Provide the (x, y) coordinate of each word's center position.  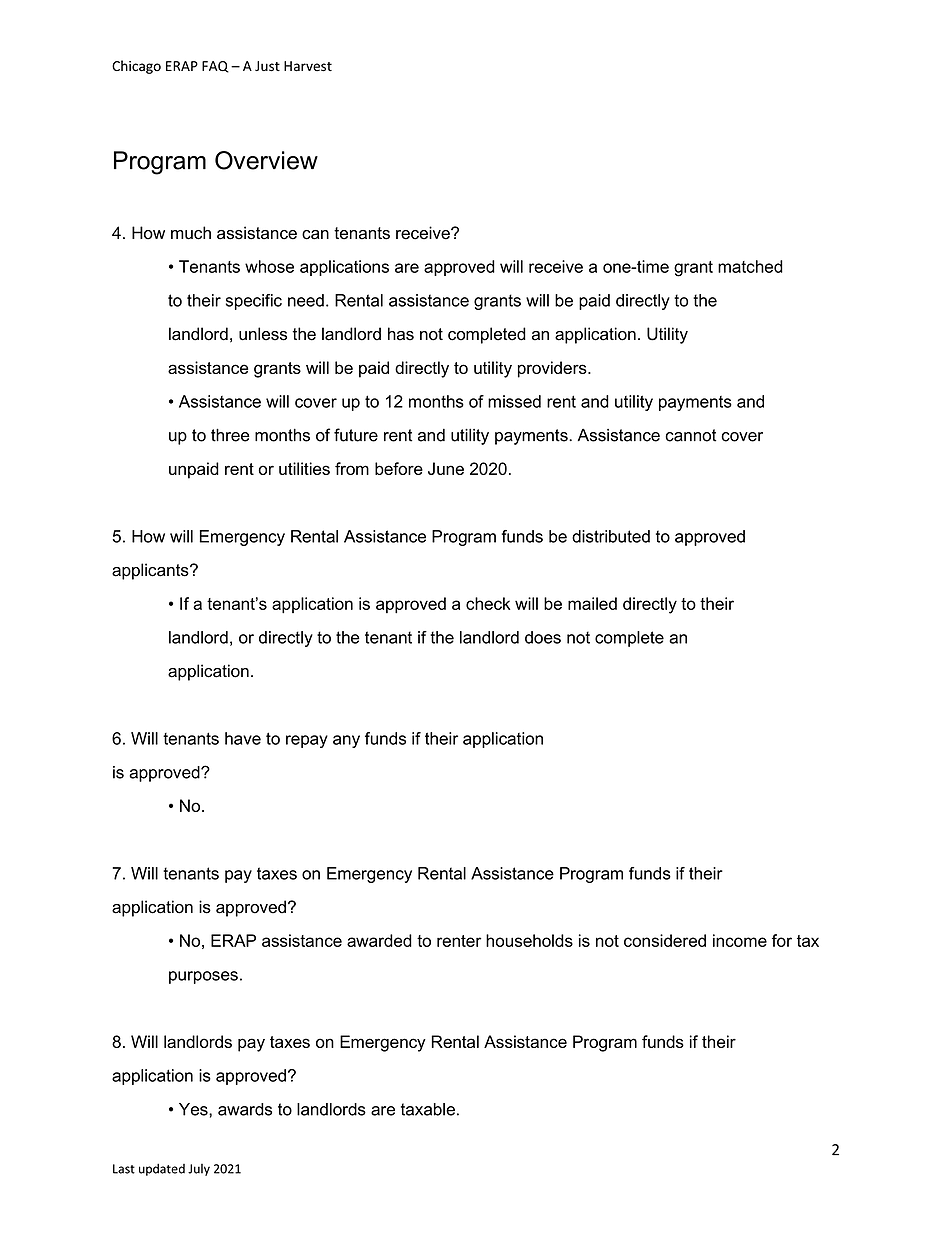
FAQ (215, 67)
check (488, 603)
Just (267, 66)
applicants (151, 571)
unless (263, 334)
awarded (379, 940)
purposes (203, 977)
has (401, 334)
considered (665, 940)
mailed (592, 603)
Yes (194, 1109)
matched (750, 266)
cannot (690, 435)
